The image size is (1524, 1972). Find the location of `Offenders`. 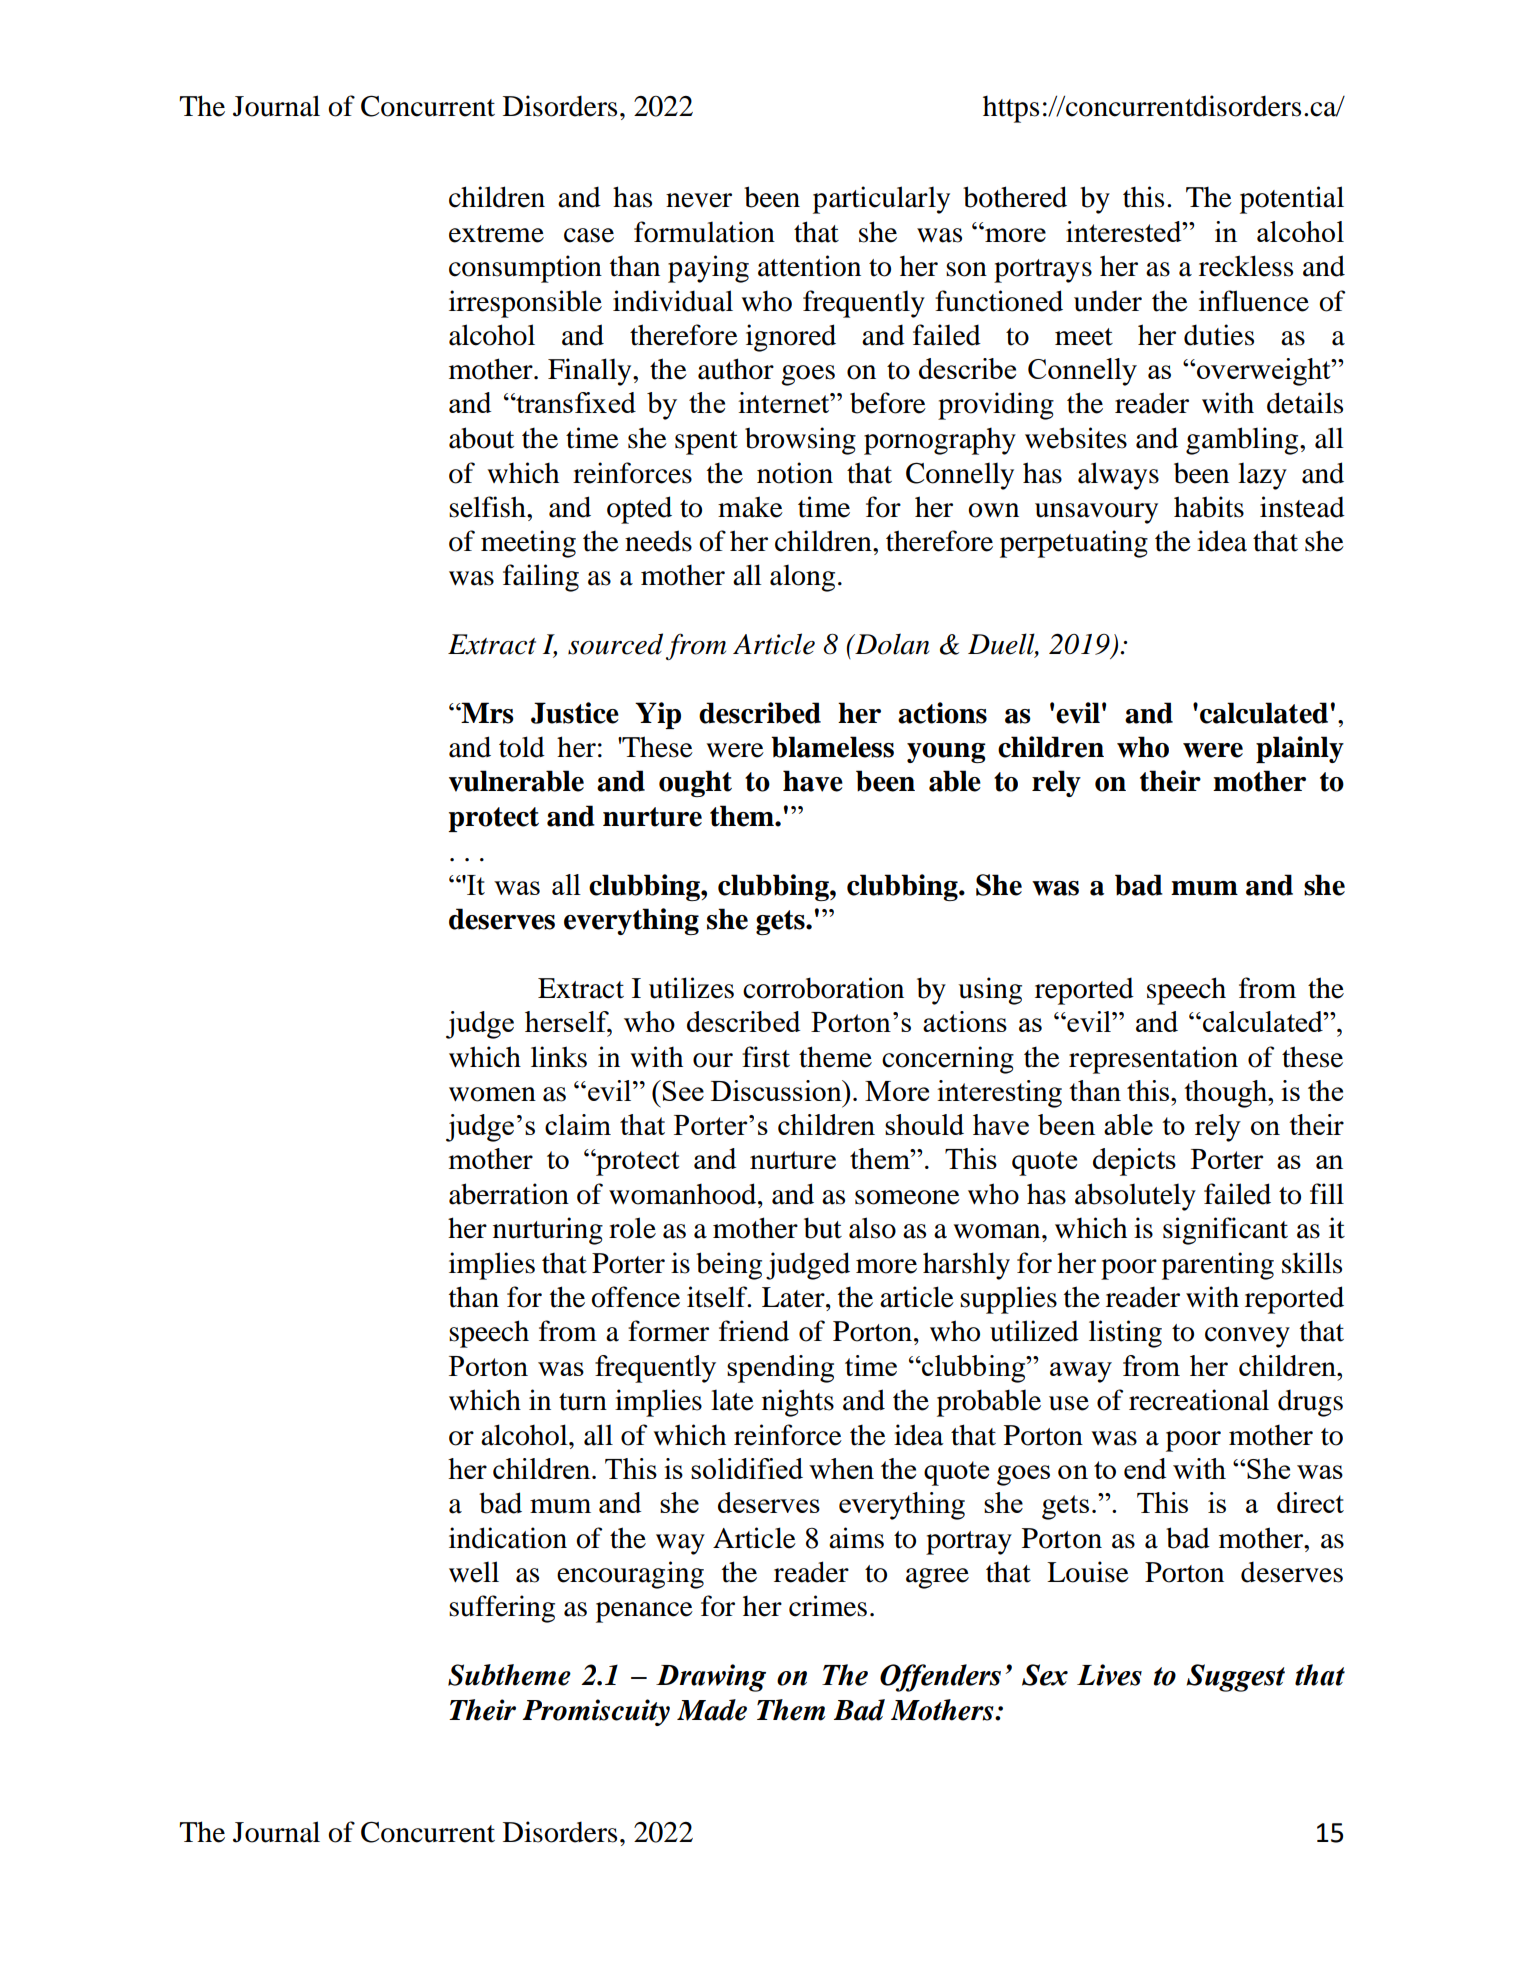

Offenders is located at coordinates (940, 1678).
